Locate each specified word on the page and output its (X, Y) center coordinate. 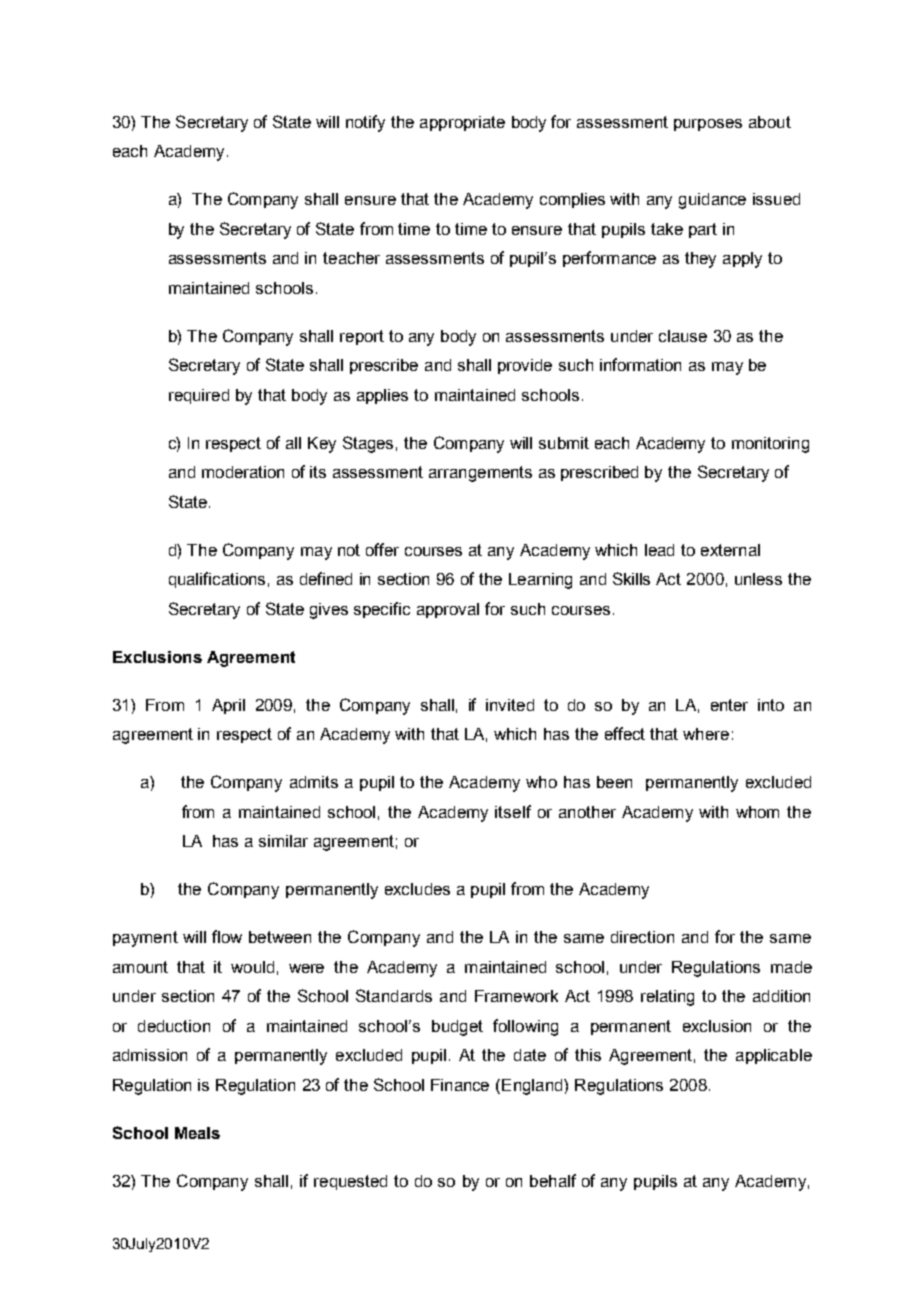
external (730, 550)
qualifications (217, 580)
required (199, 396)
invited (510, 705)
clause (683, 336)
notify (365, 123)
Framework (516, 996)
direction (642, 937)
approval (448, 610)
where (706, 734)
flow (227, 936)
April (228, 706)
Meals (197, 1133)
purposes (708, 125)
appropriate (462, 123)
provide (525, 366)
